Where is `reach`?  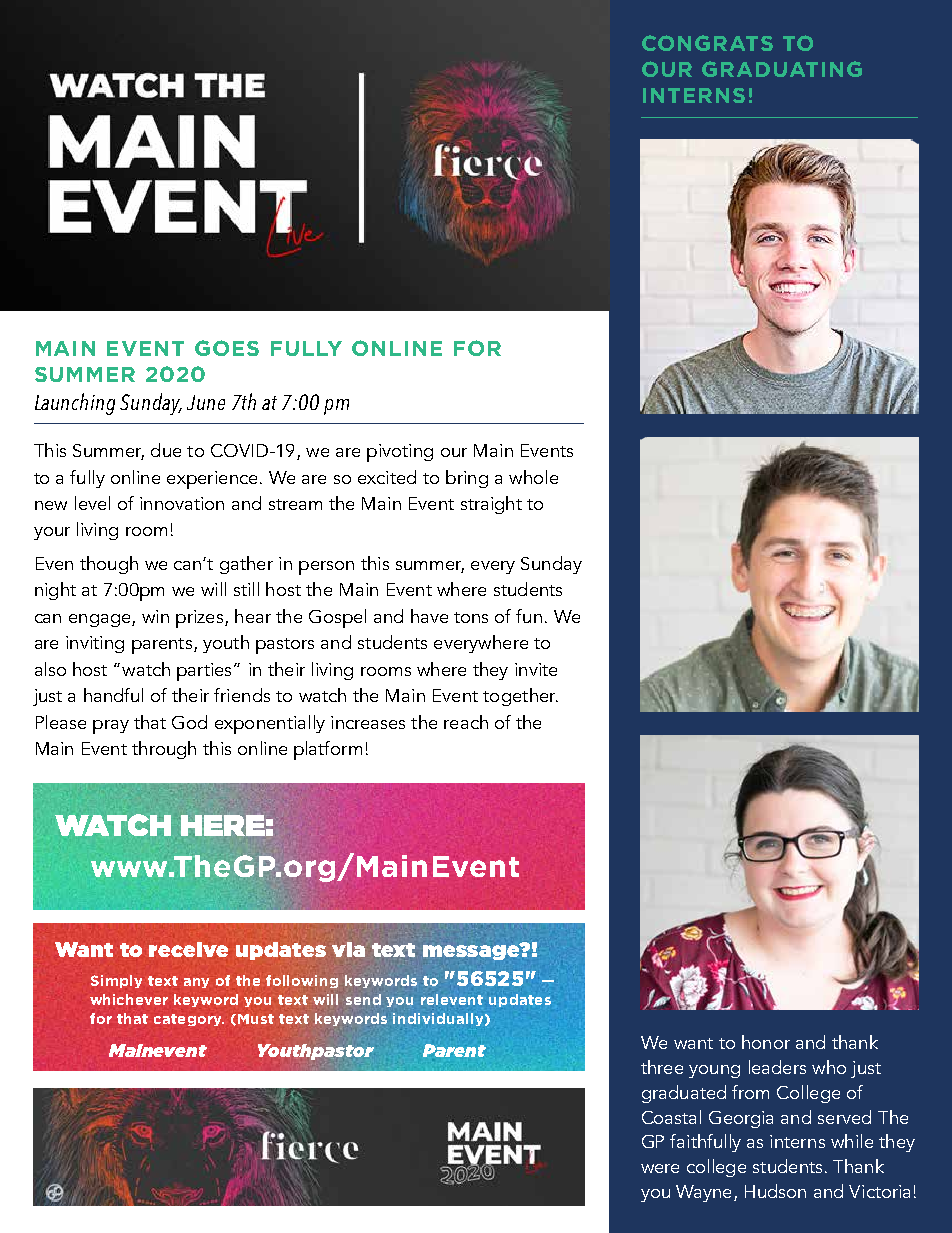
reach is located at coordinates (466, 722).
